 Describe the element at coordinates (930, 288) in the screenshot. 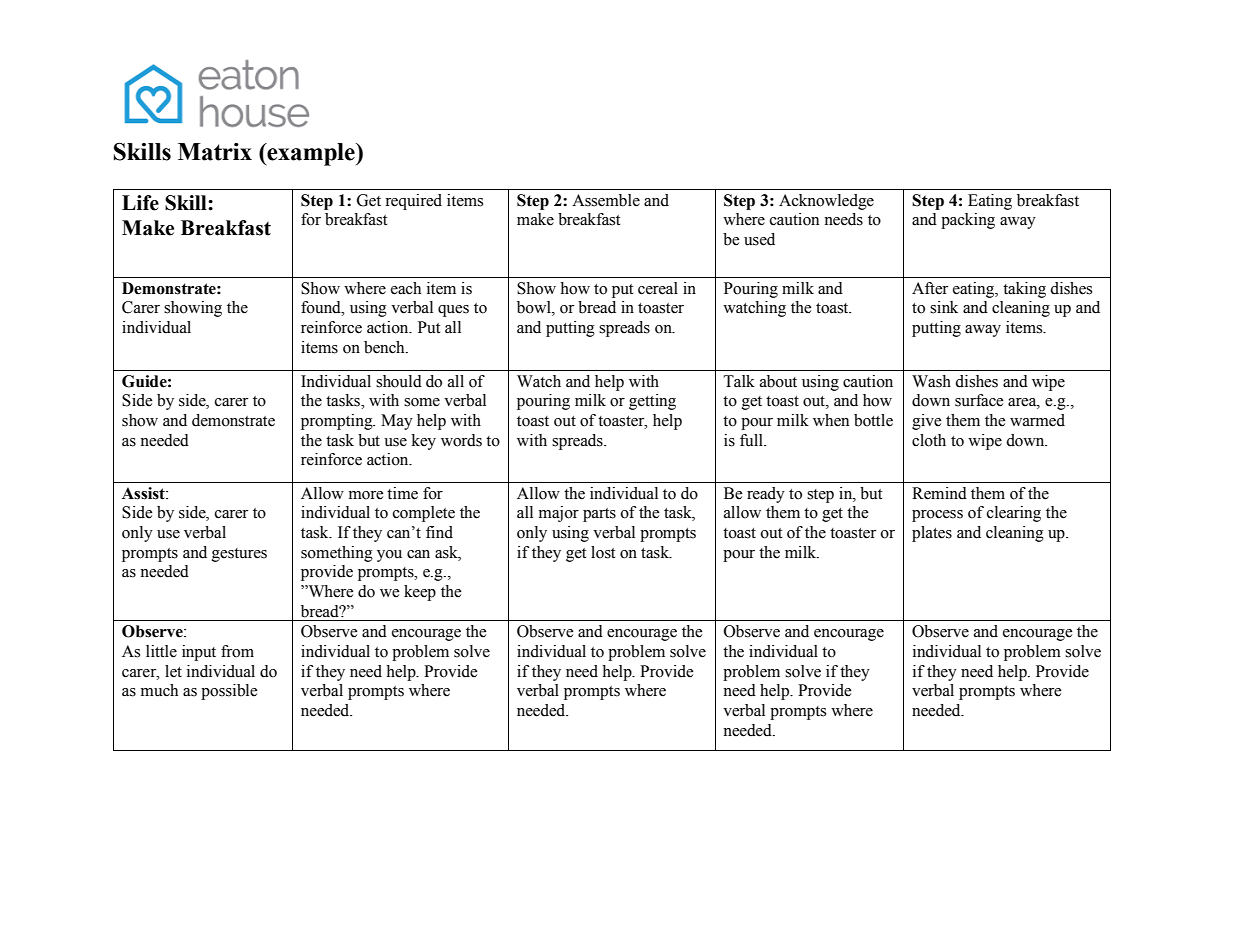

I see `After` at that location.
